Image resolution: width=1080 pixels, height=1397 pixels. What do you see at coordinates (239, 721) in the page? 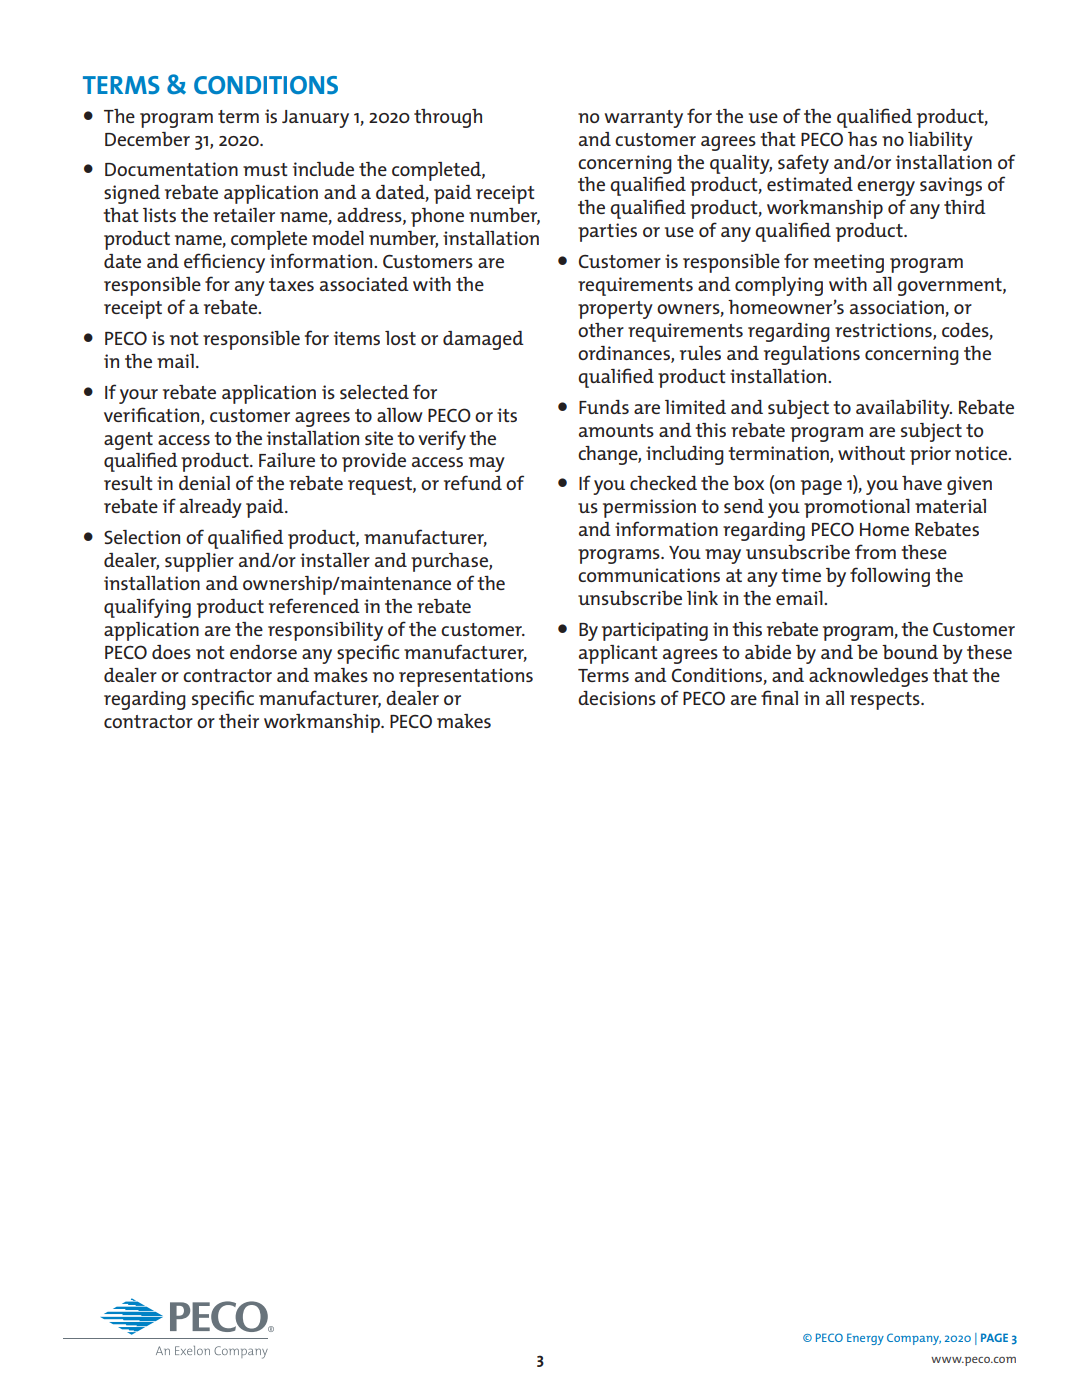
I see `their` at bounding box center [239, 721].
